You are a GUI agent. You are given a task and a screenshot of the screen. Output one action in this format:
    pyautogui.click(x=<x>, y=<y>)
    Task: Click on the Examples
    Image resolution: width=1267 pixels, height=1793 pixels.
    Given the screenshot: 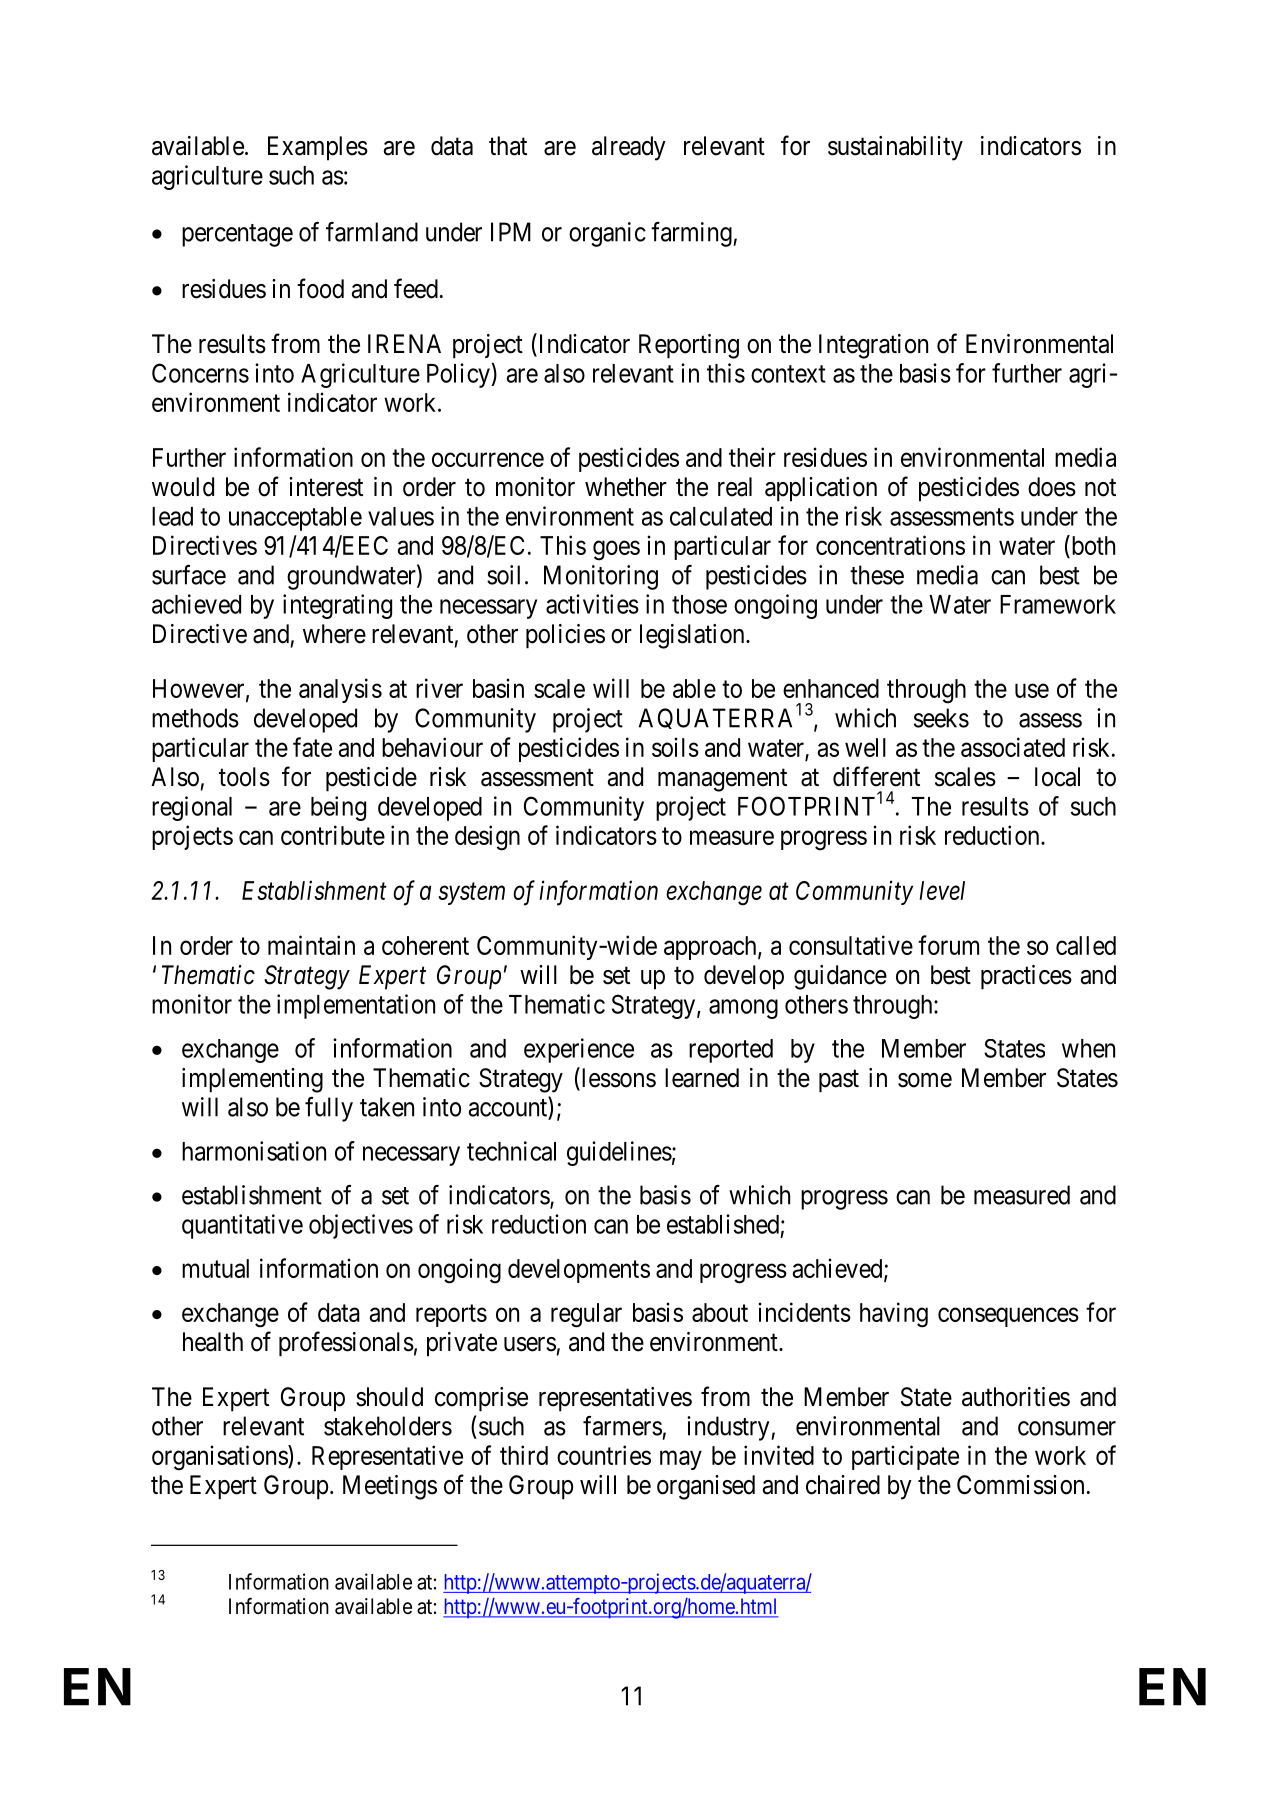 What is the action you would take?
    pyautogui.click(x=318, y=148)
